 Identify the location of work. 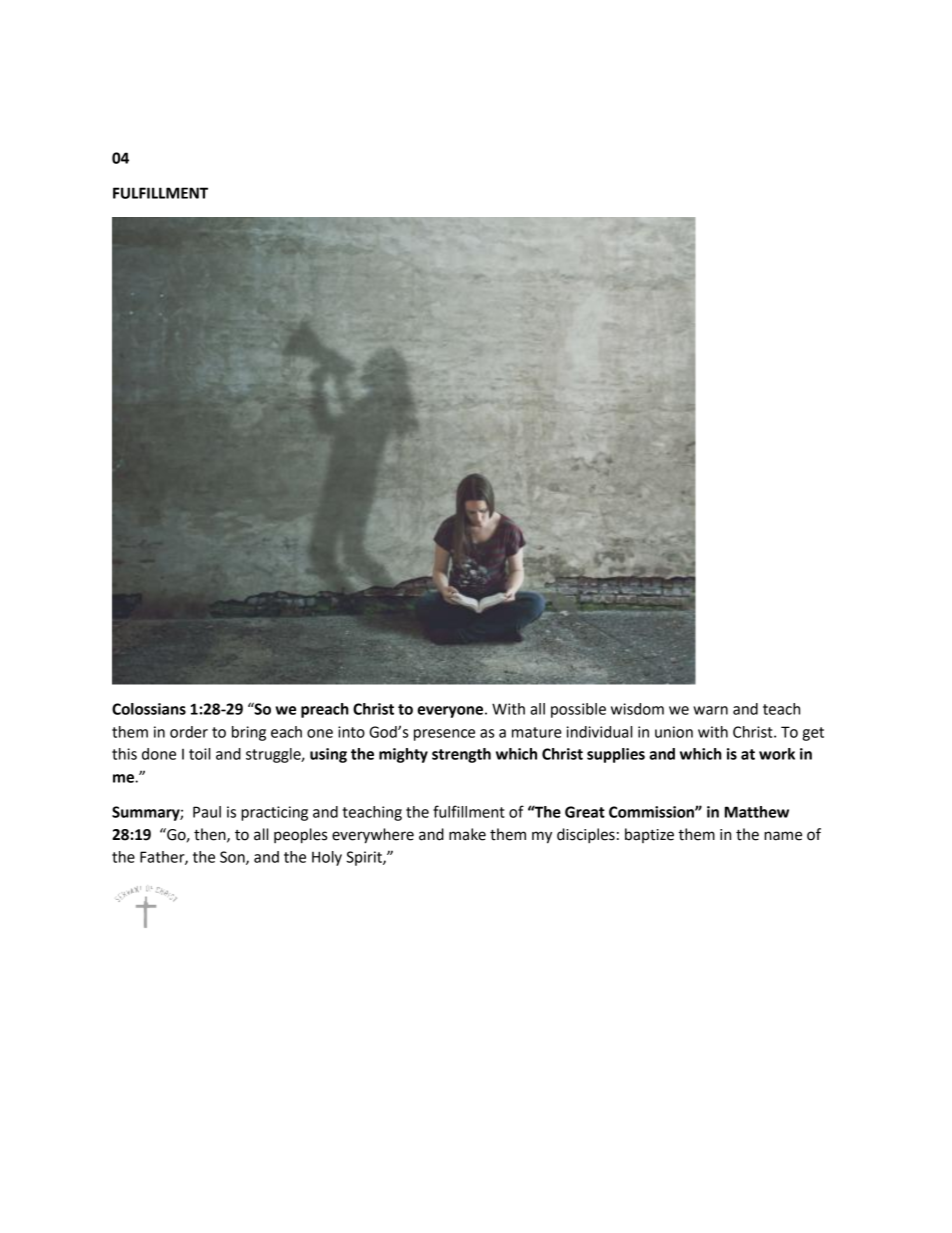
(777, 754).
